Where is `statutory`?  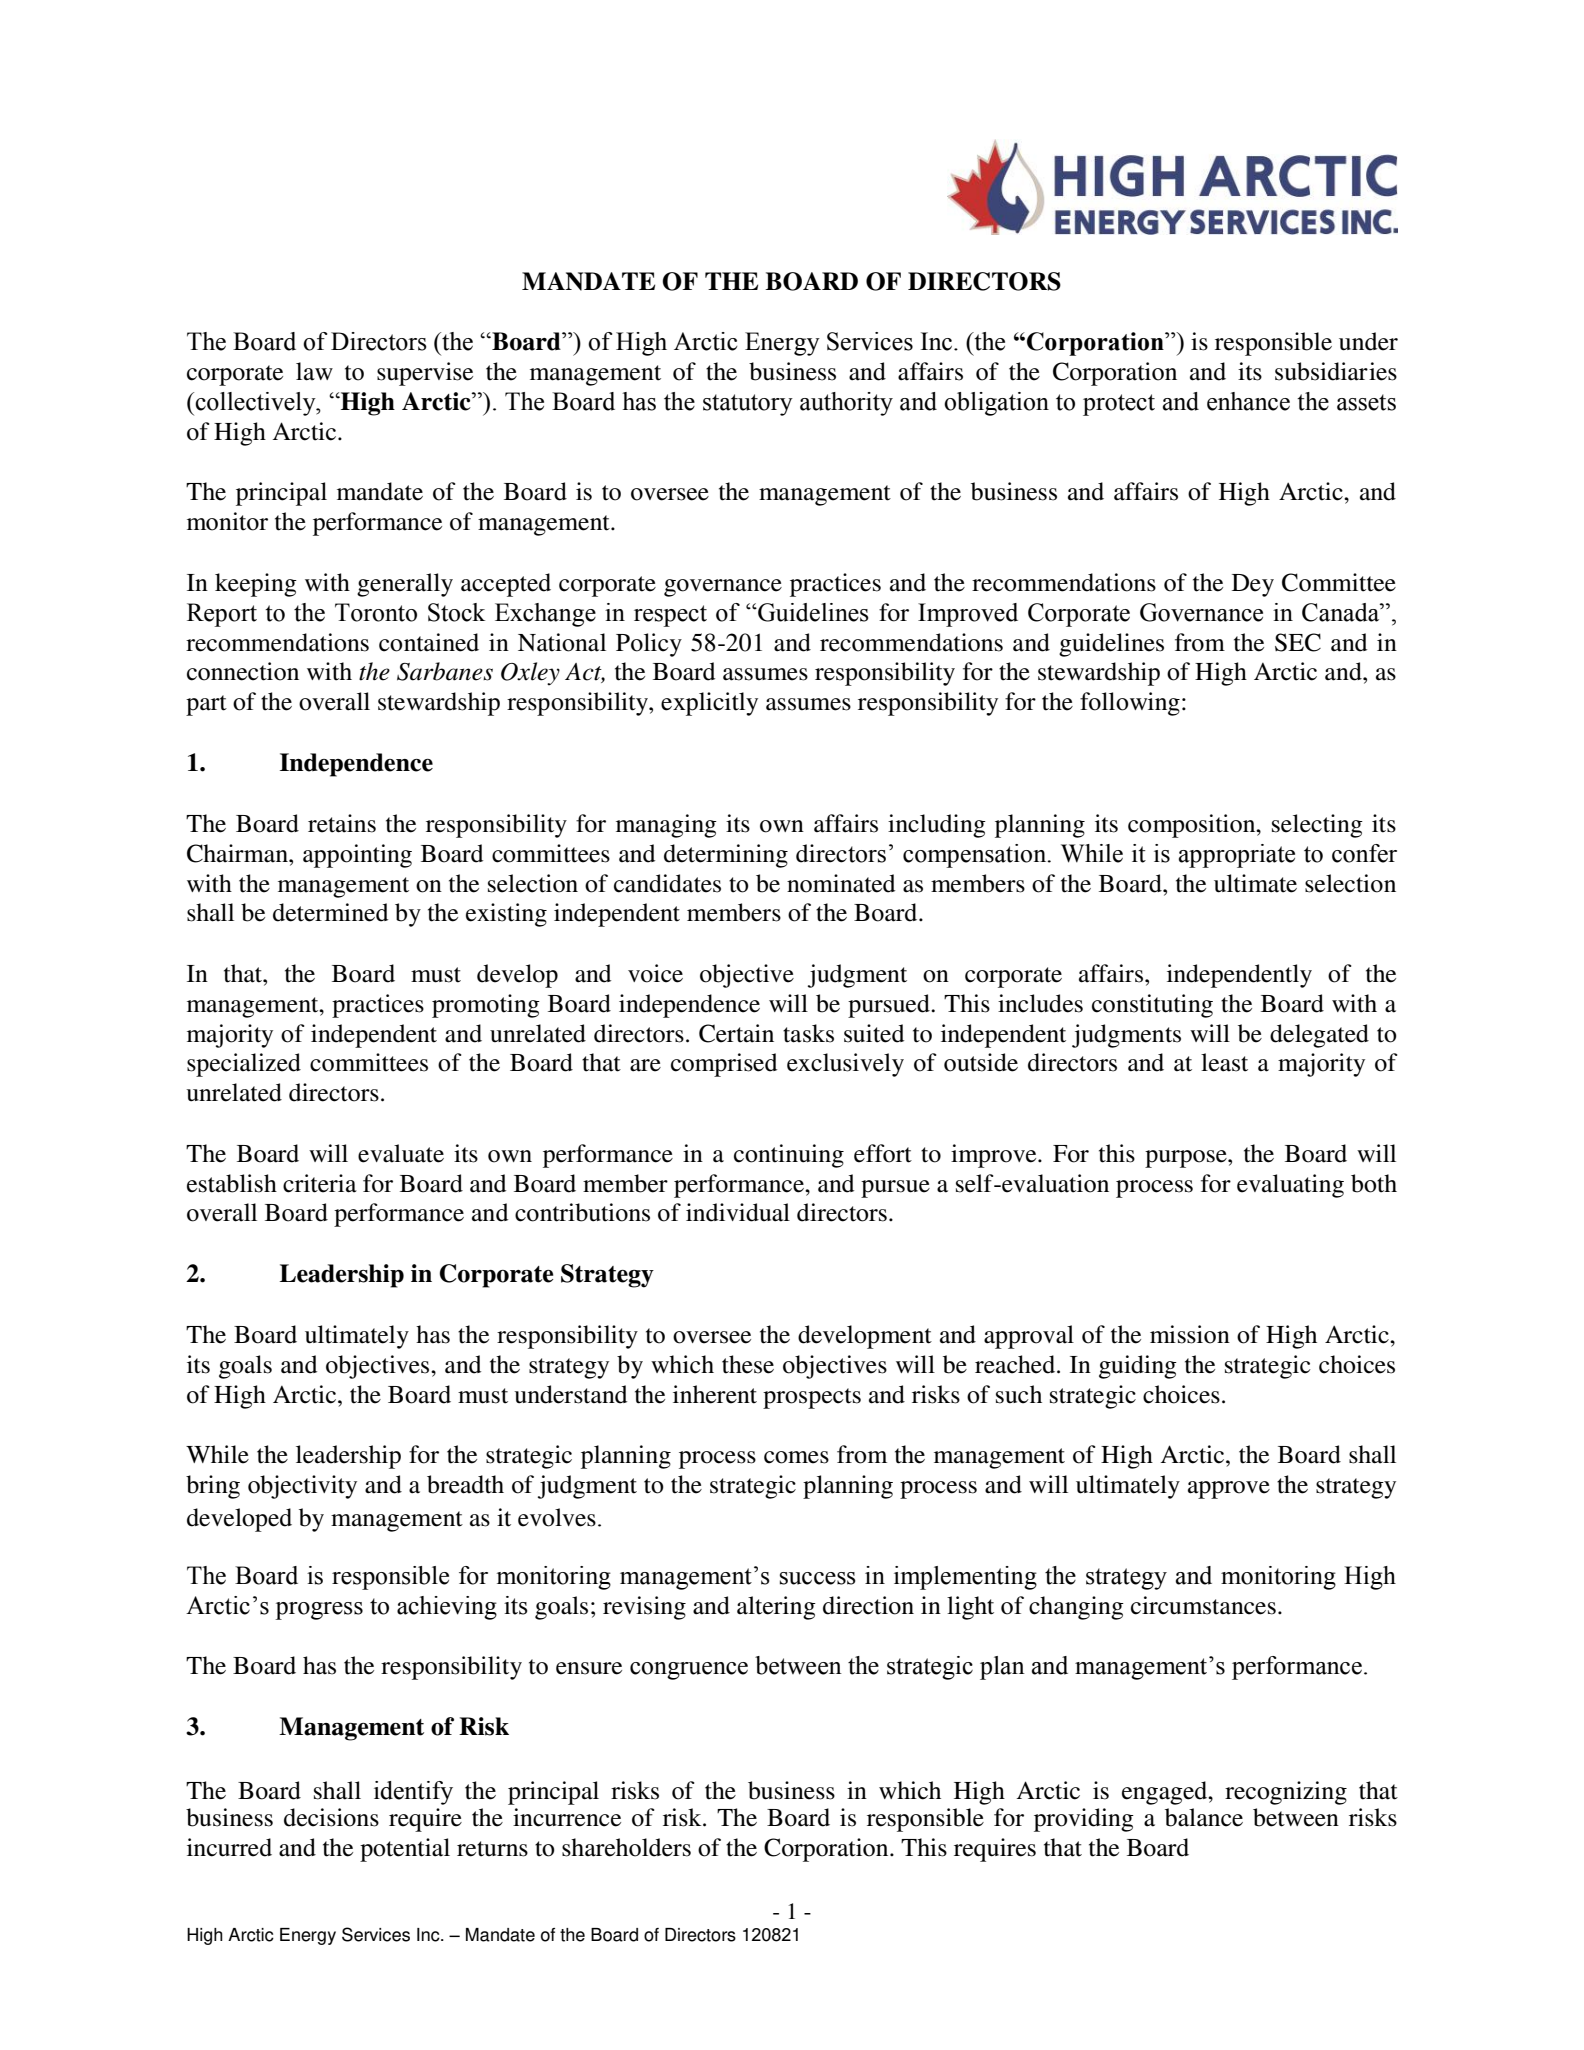 statutory is located at coordinates (748, 405).
